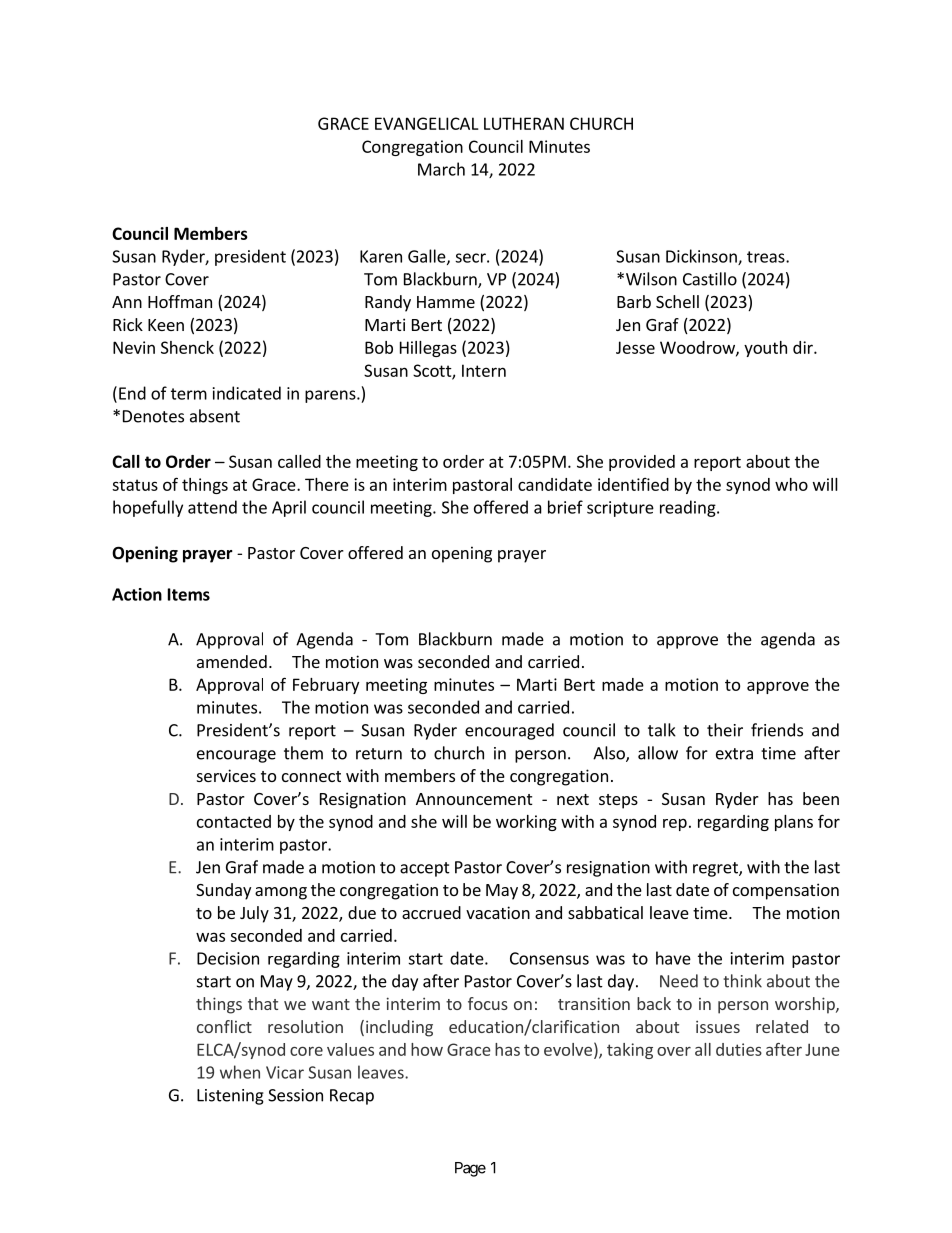 The image size is (952, 1233). I want to click on March, so click(441, 169).
